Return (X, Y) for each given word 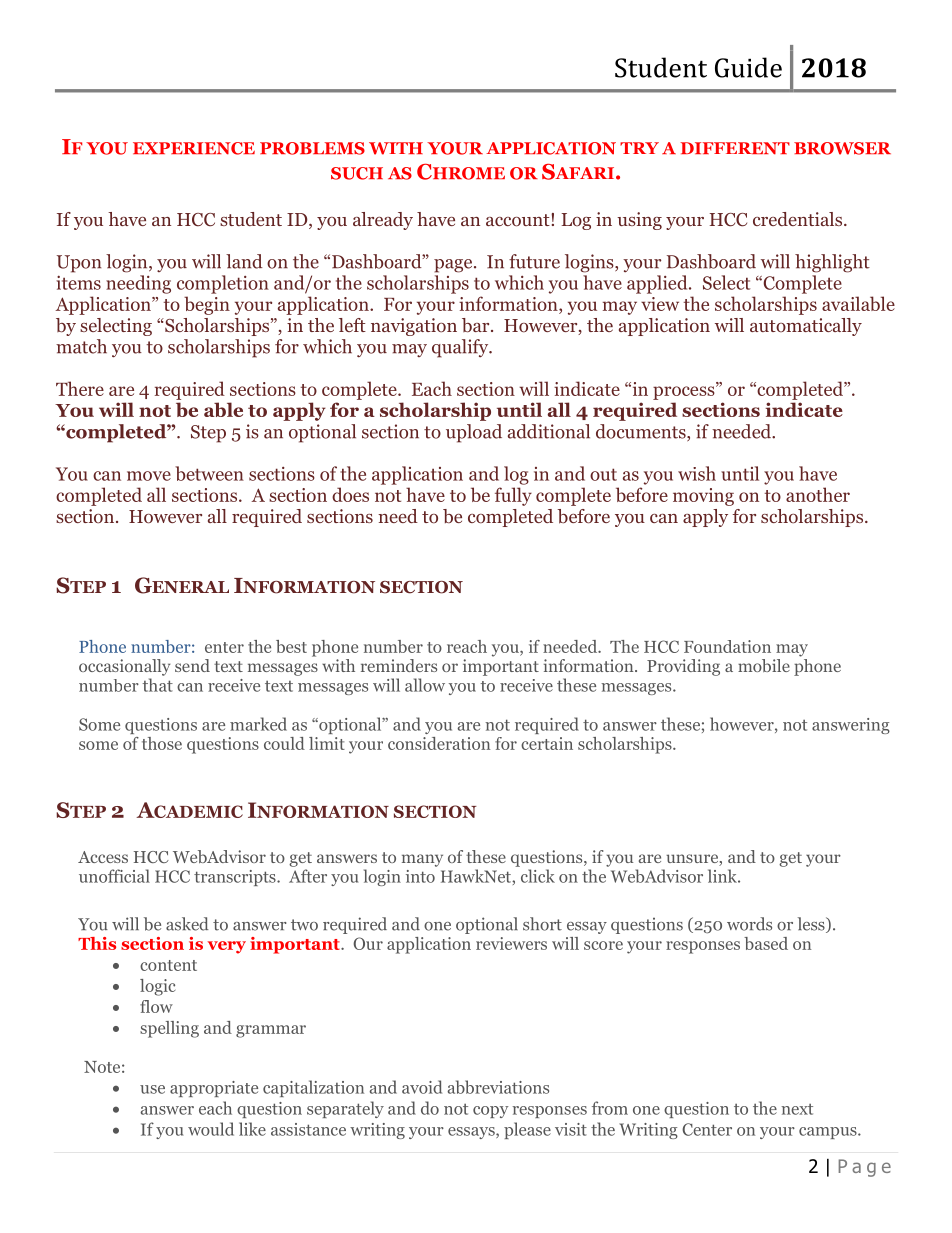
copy (490, 1112)
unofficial (114, 876)
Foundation (727, 646)
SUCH (357, 173)
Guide (748, 67)
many (422, 860)
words (749, 924)
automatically (806, 327)
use (152, 1089)
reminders (399, 665)
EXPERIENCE (194, 148)
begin (207, 305)
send (192, 665)
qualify (461, 348)
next (797, 1109)
